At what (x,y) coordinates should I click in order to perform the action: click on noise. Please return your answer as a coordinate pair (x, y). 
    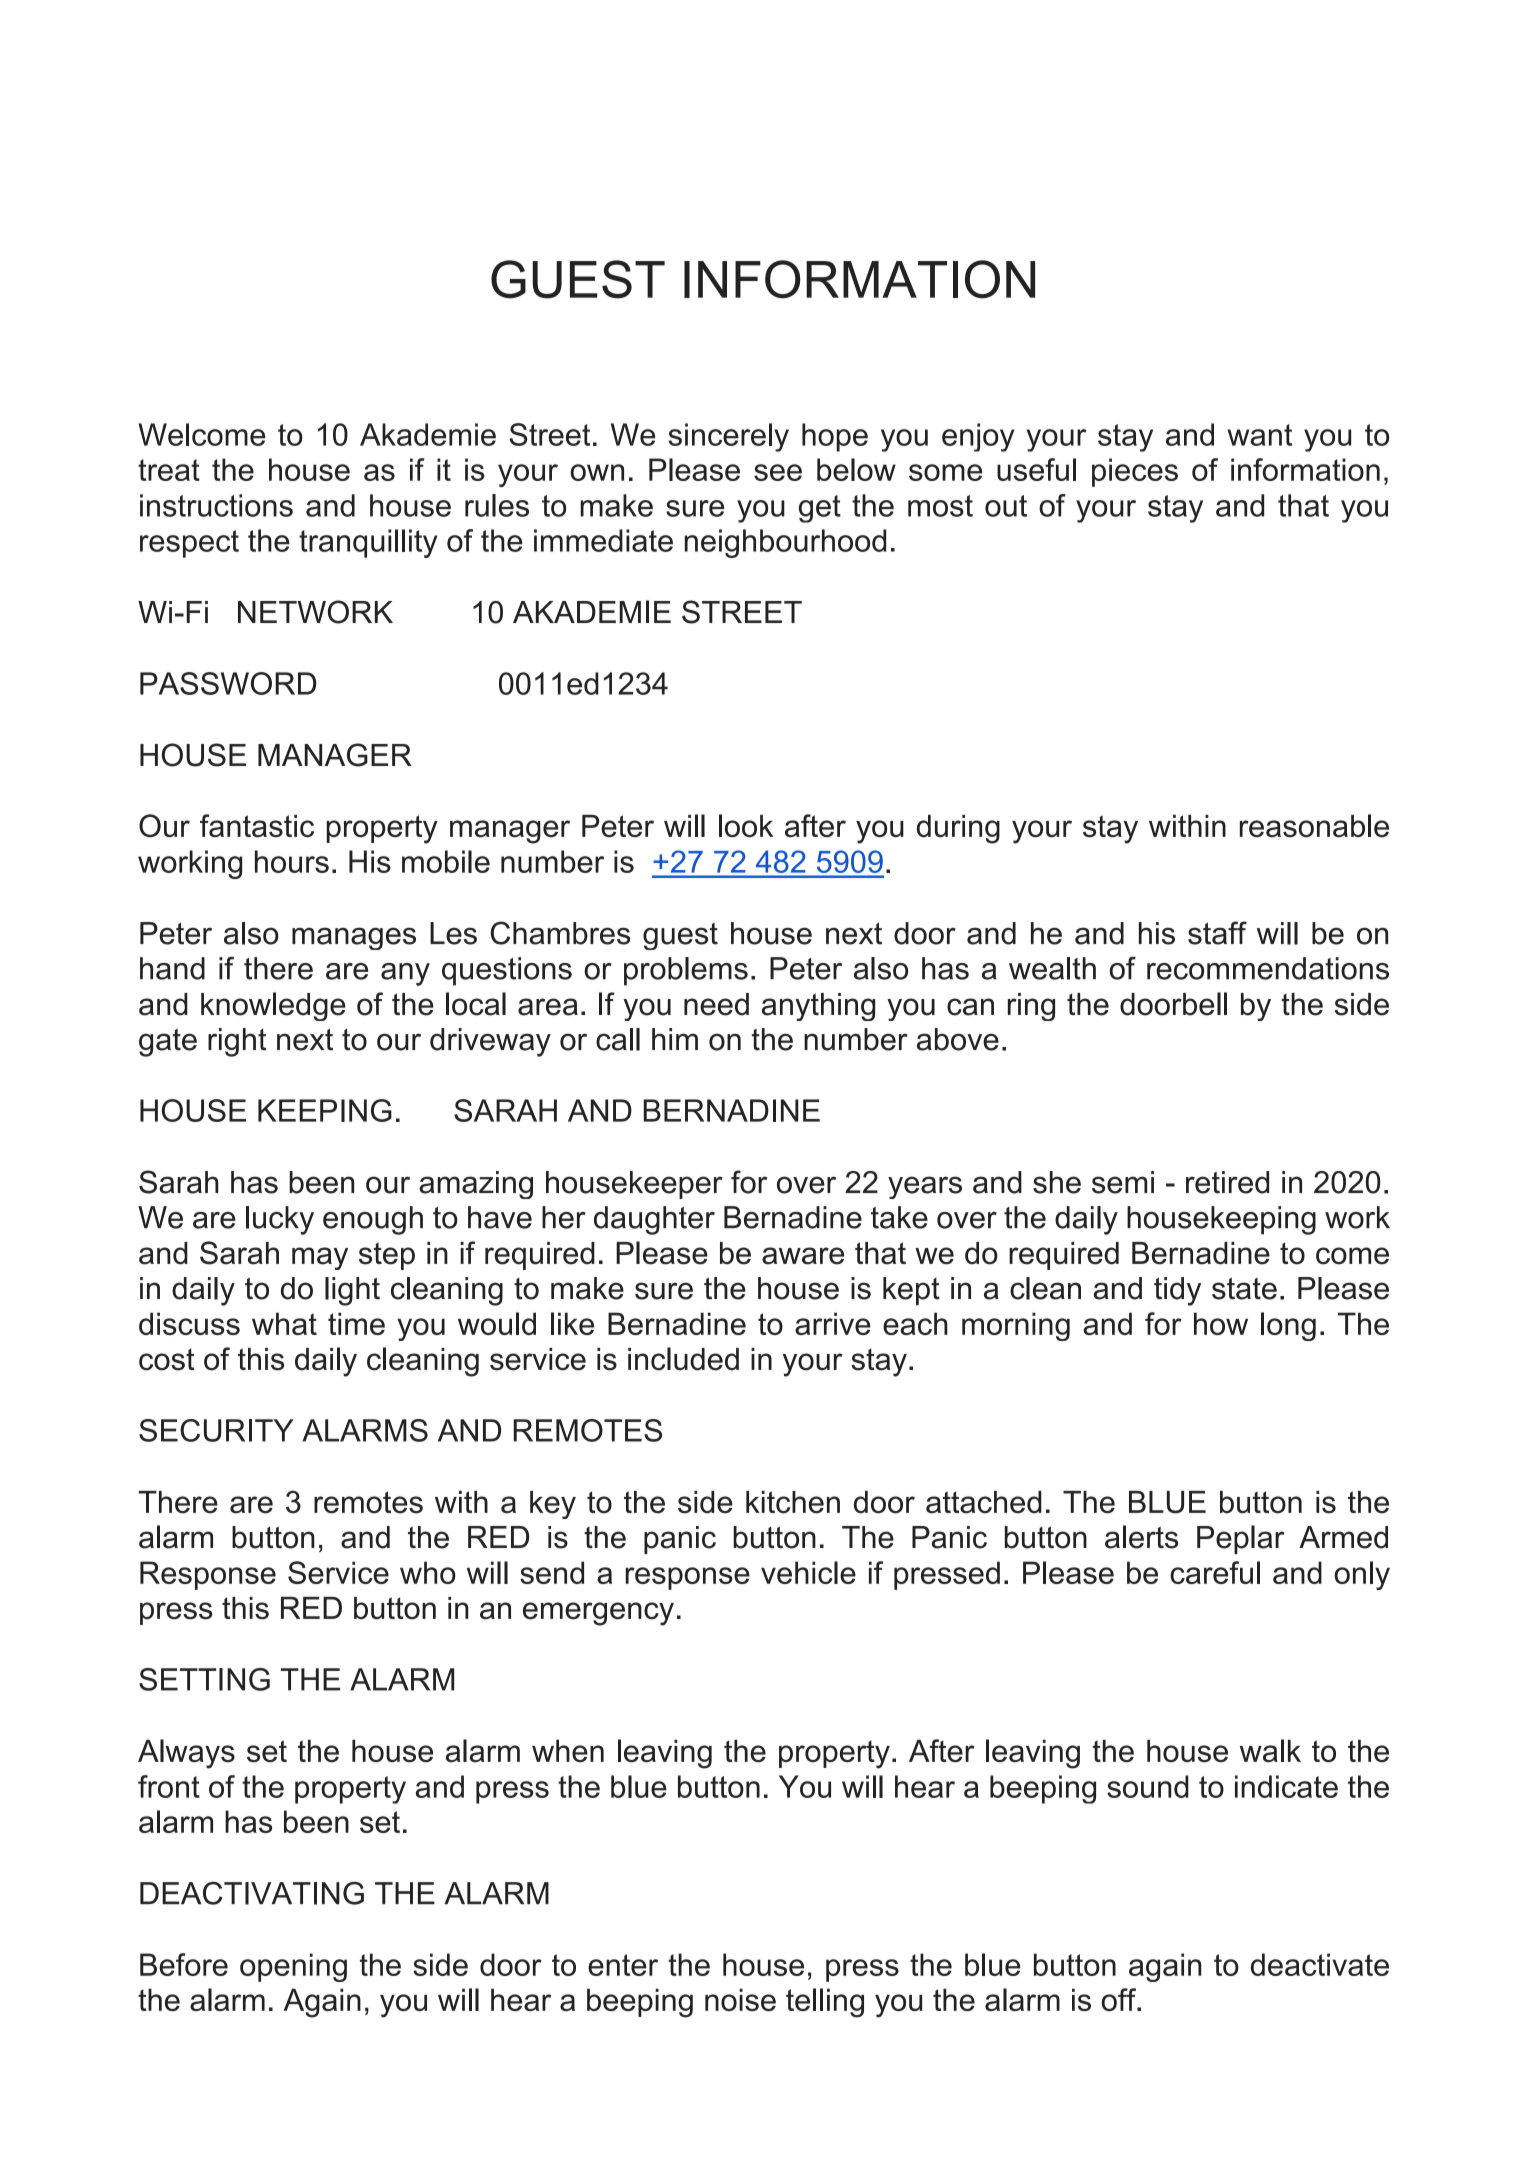
    Looking at the image, I should click on (740, 1999).
